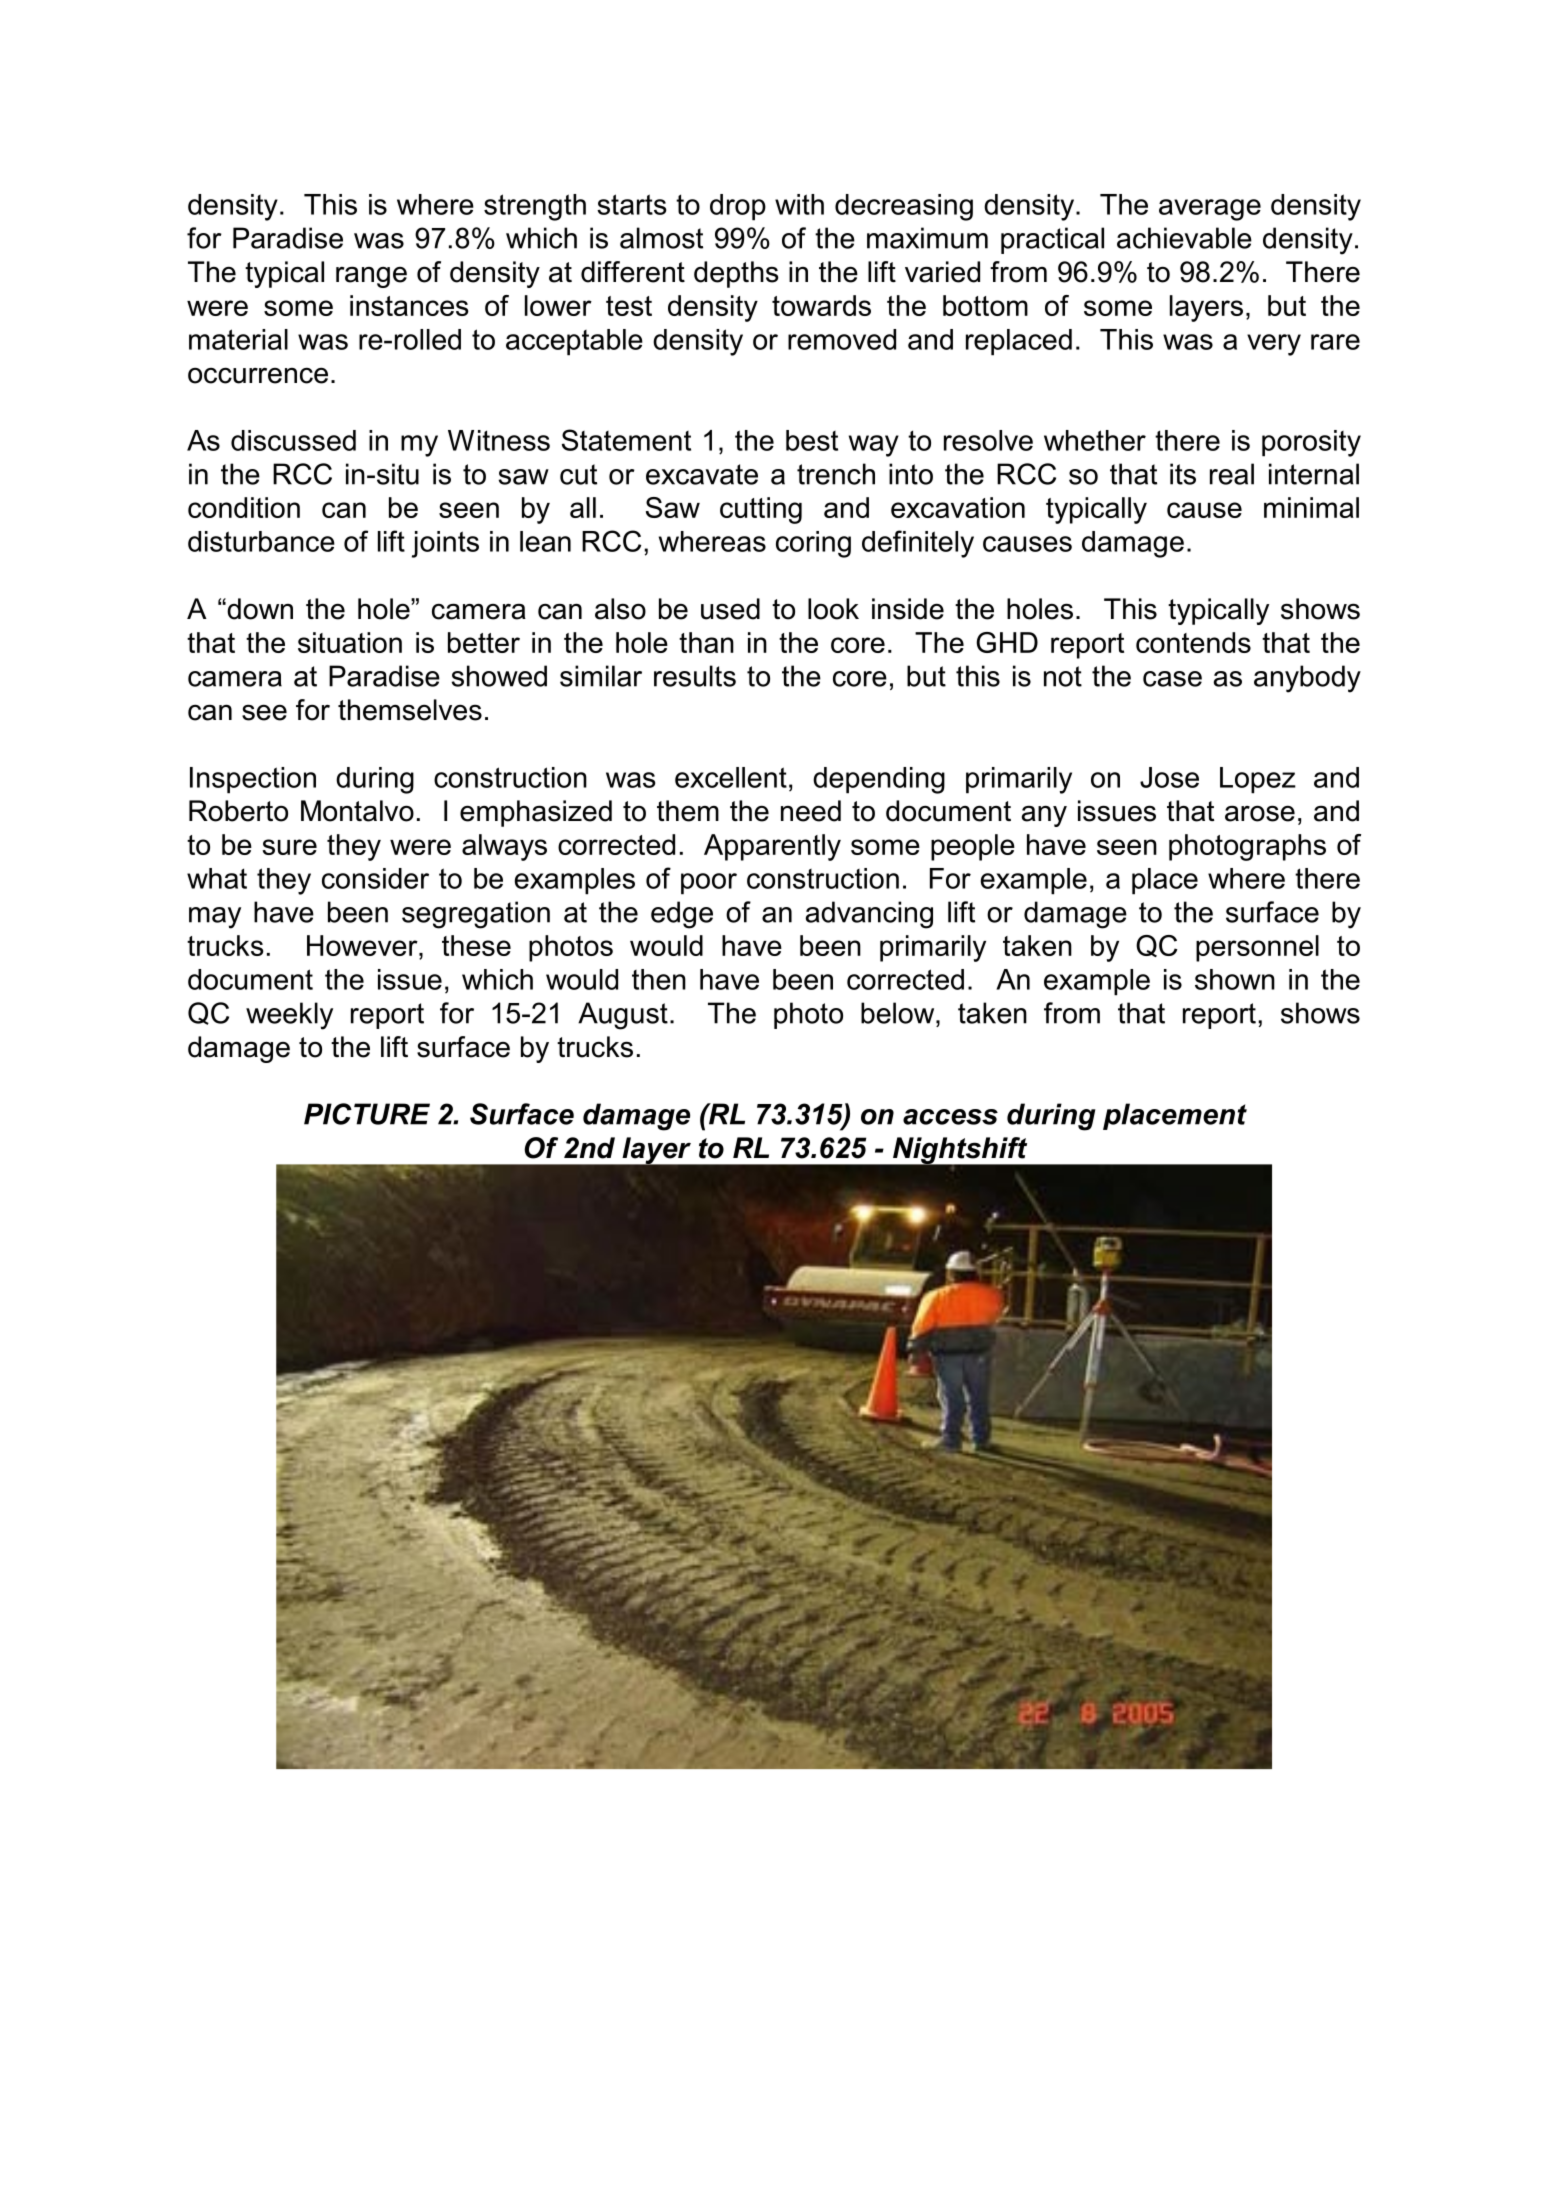 The height and width of the screenshot is (2188, 1548). Describe the element at coordinates (761, 510) in the screenshot. I see `cutting` at that location.
